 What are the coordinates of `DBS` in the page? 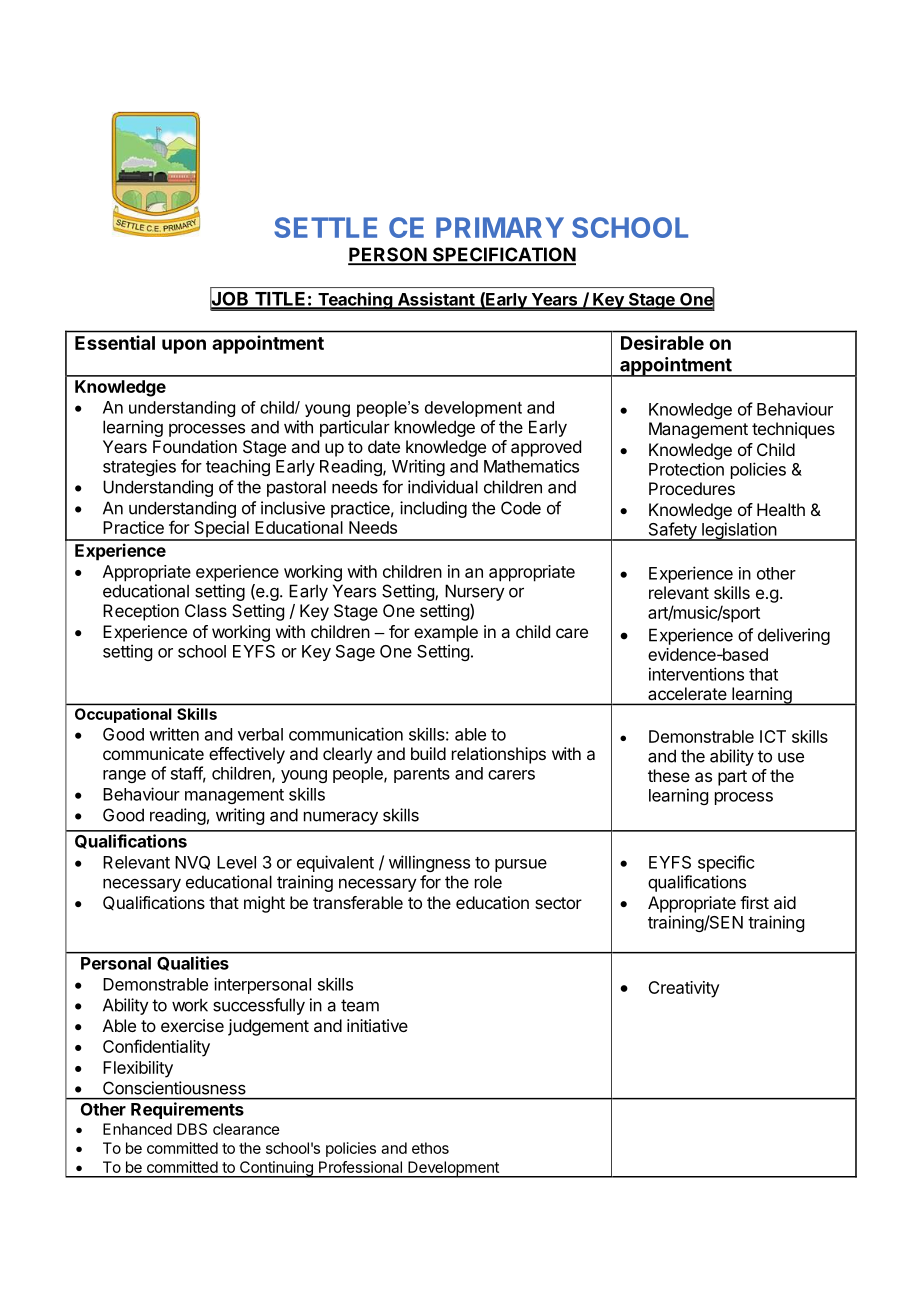 It's located at (192, 1129).
